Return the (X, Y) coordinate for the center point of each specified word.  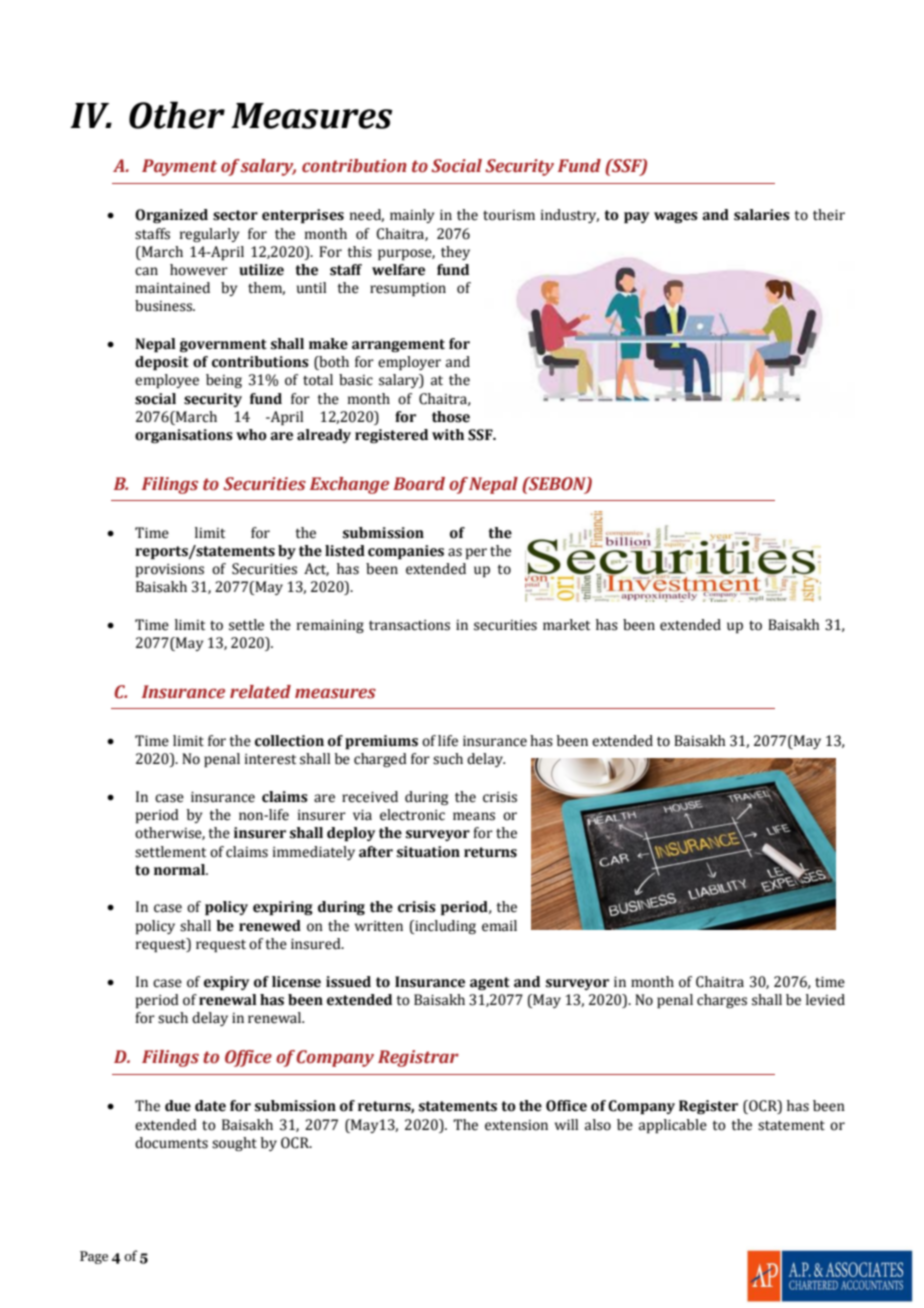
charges (722, 1001)
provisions (170, 570)
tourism (509, 215)
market (566, 625)
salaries (762, 215)
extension (516, 1125)
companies (406, 552)
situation (428, 852)
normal (180, 870)
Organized (171, 216)
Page (94, 1257)
